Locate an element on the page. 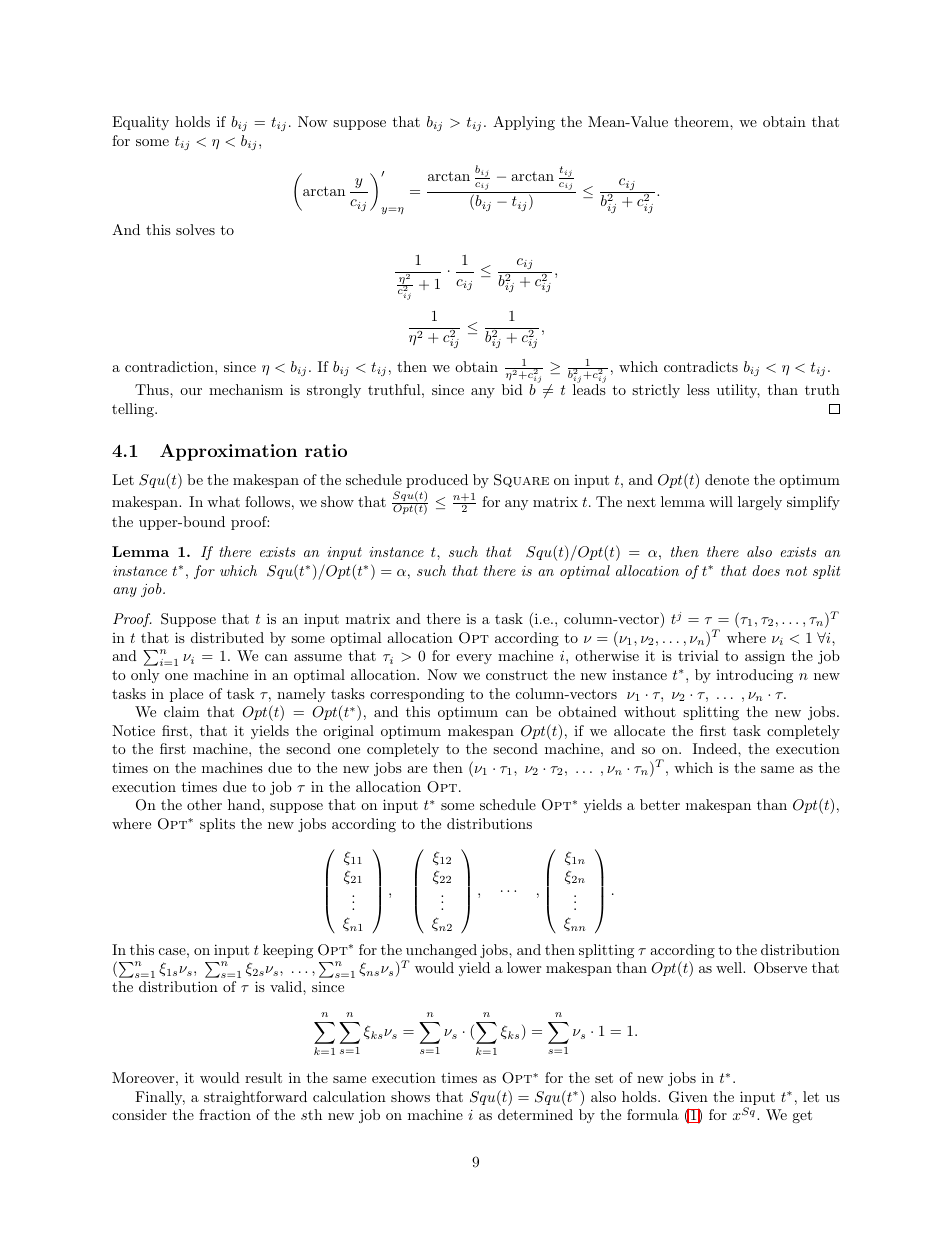 The width and height of the document is (952, 1233). better is located at coordinates (660, 804).
